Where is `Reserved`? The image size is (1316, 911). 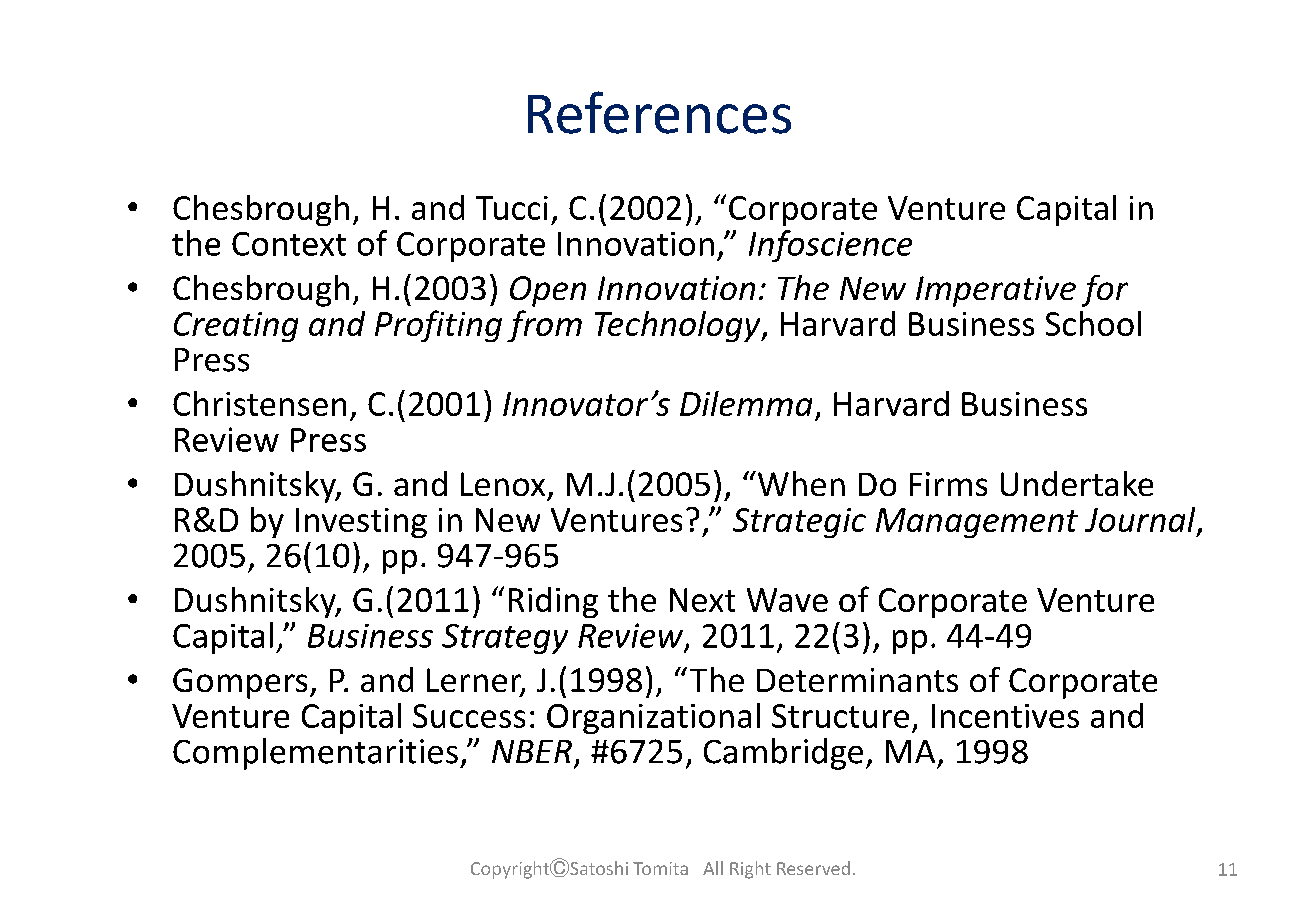 Reserved is located at coordinates (813, 868).
